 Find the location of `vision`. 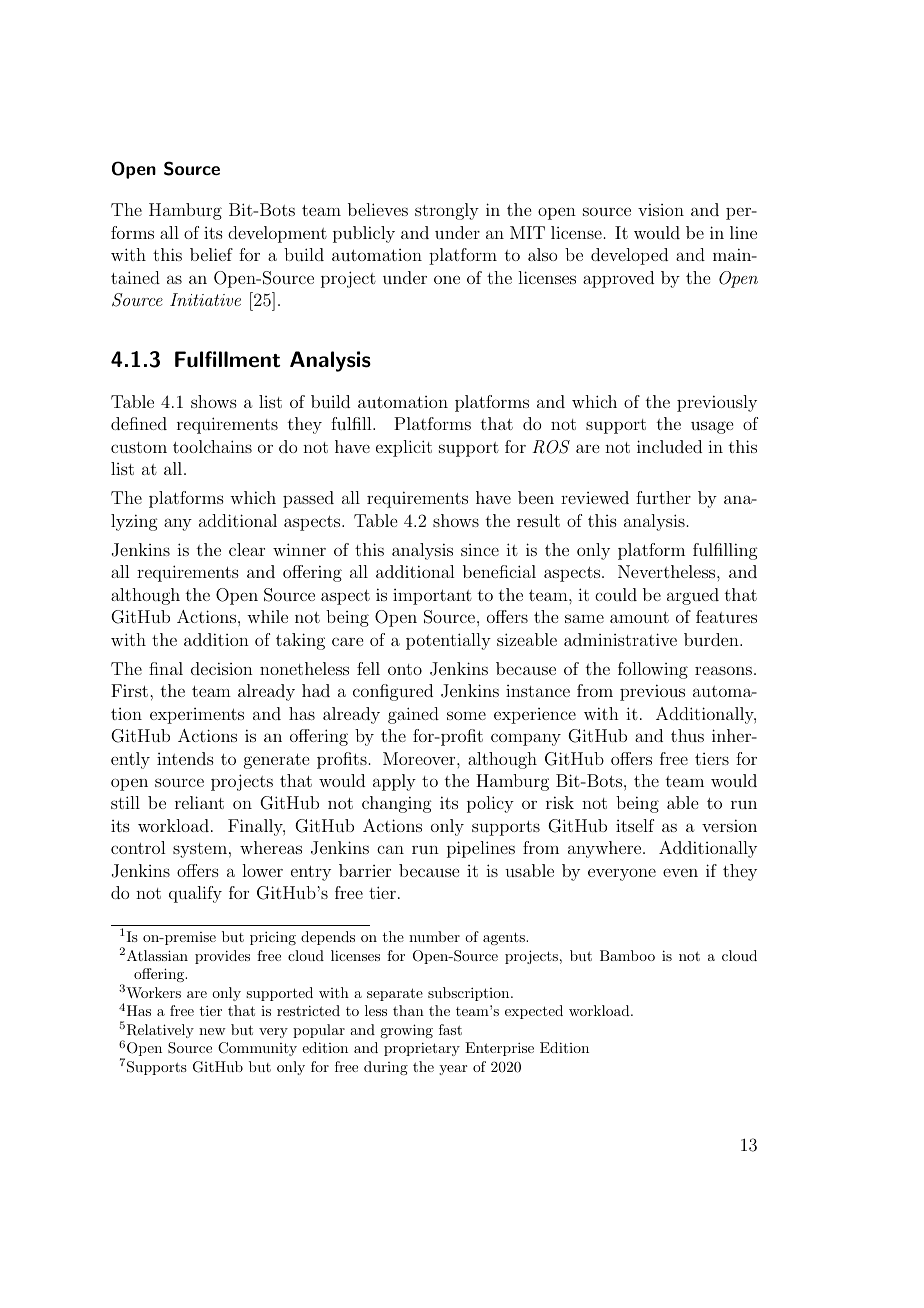

vision is located at coordinates (661, 209).
